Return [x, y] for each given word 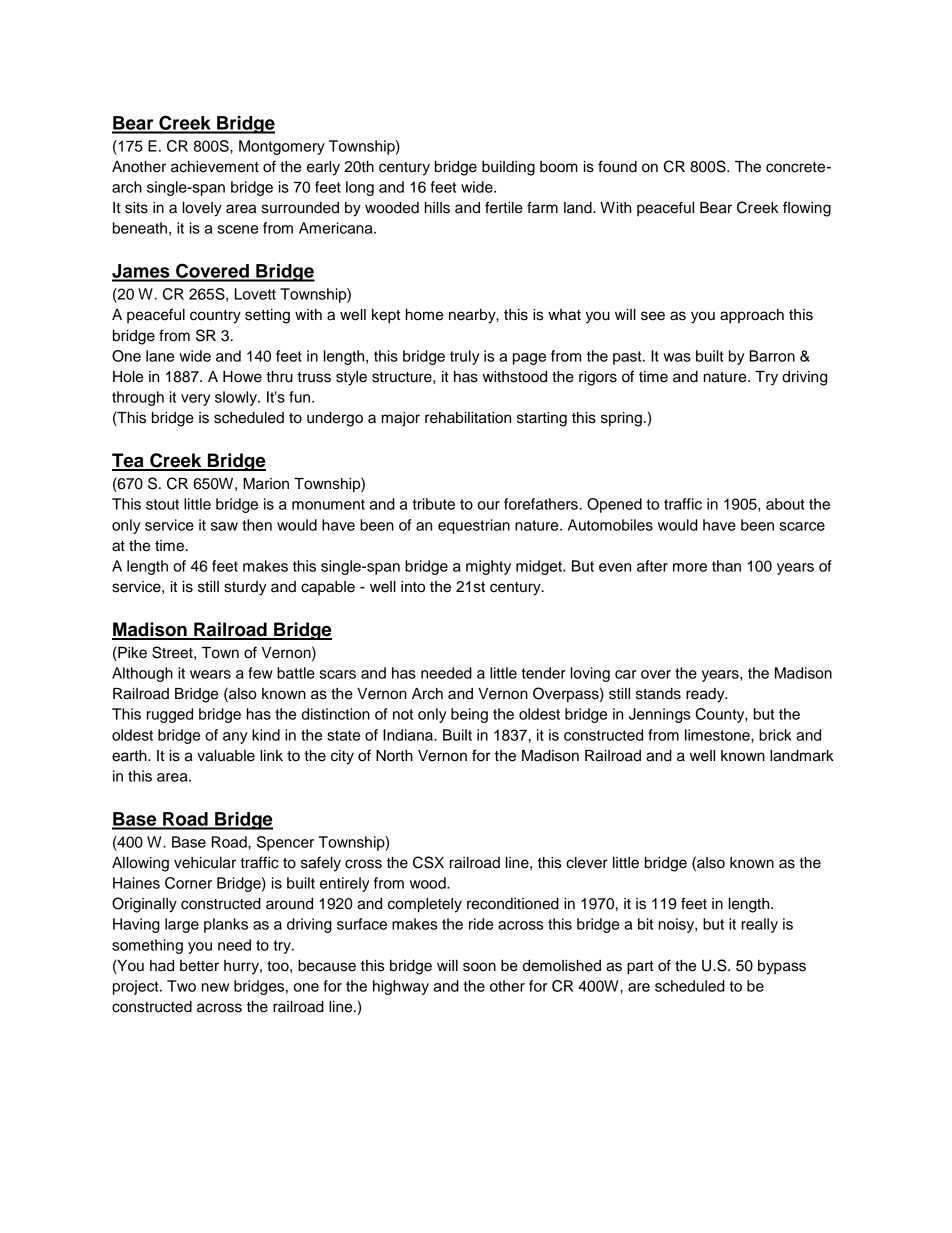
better [199, 966]
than [726, 566]
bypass [782, 967]
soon [479, 967]
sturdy [245, 588]
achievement [215, 167]
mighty [488, 567]
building [508, 168]
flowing [807, 209]
